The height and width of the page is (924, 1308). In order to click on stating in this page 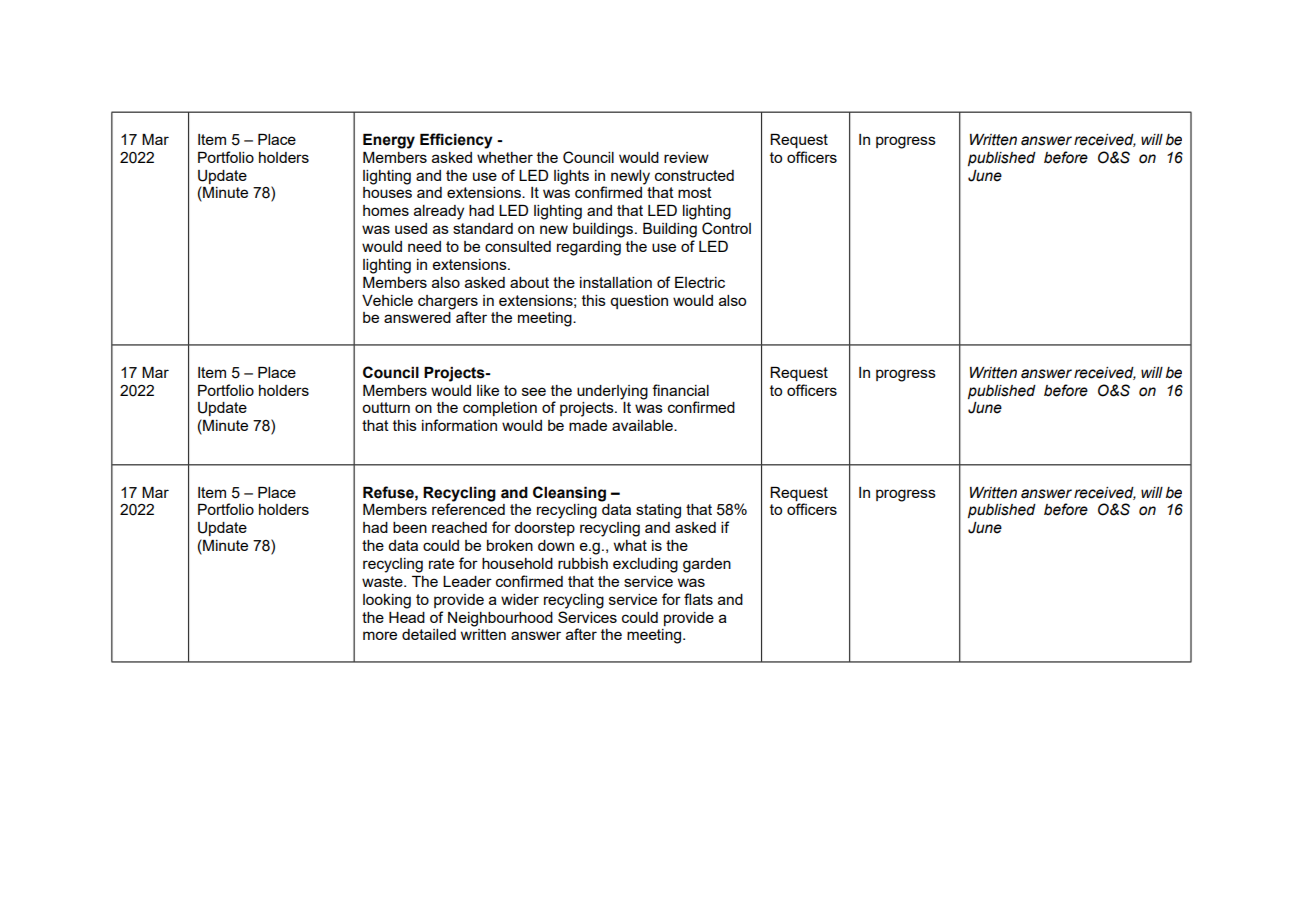, I will do `click(658, 511)`.
